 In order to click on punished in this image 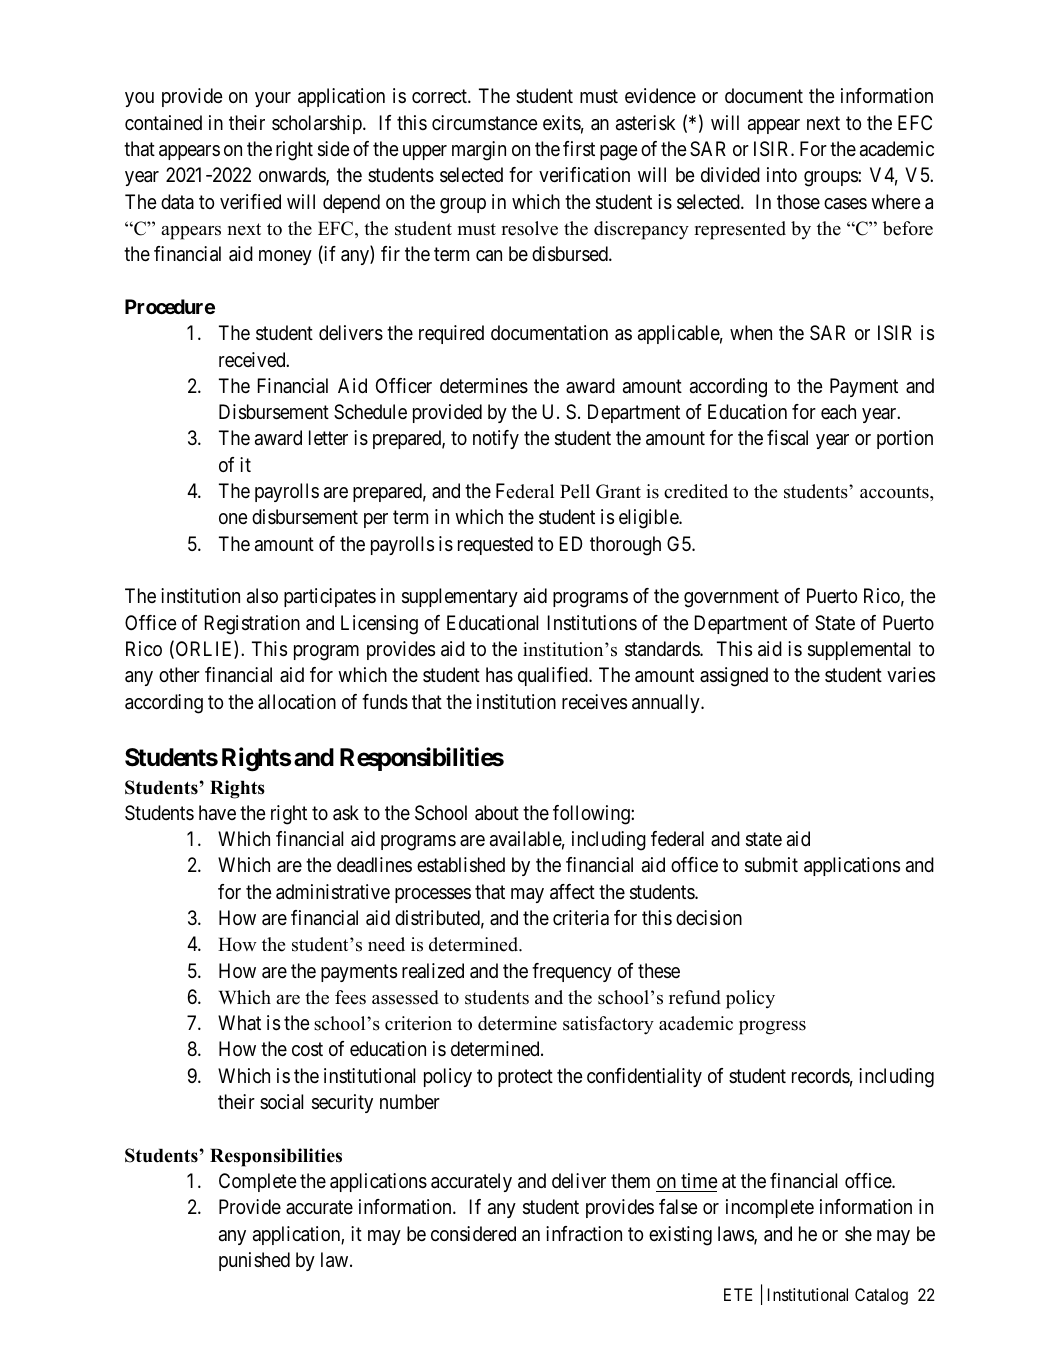, I will do `click(254, 1261)`.
